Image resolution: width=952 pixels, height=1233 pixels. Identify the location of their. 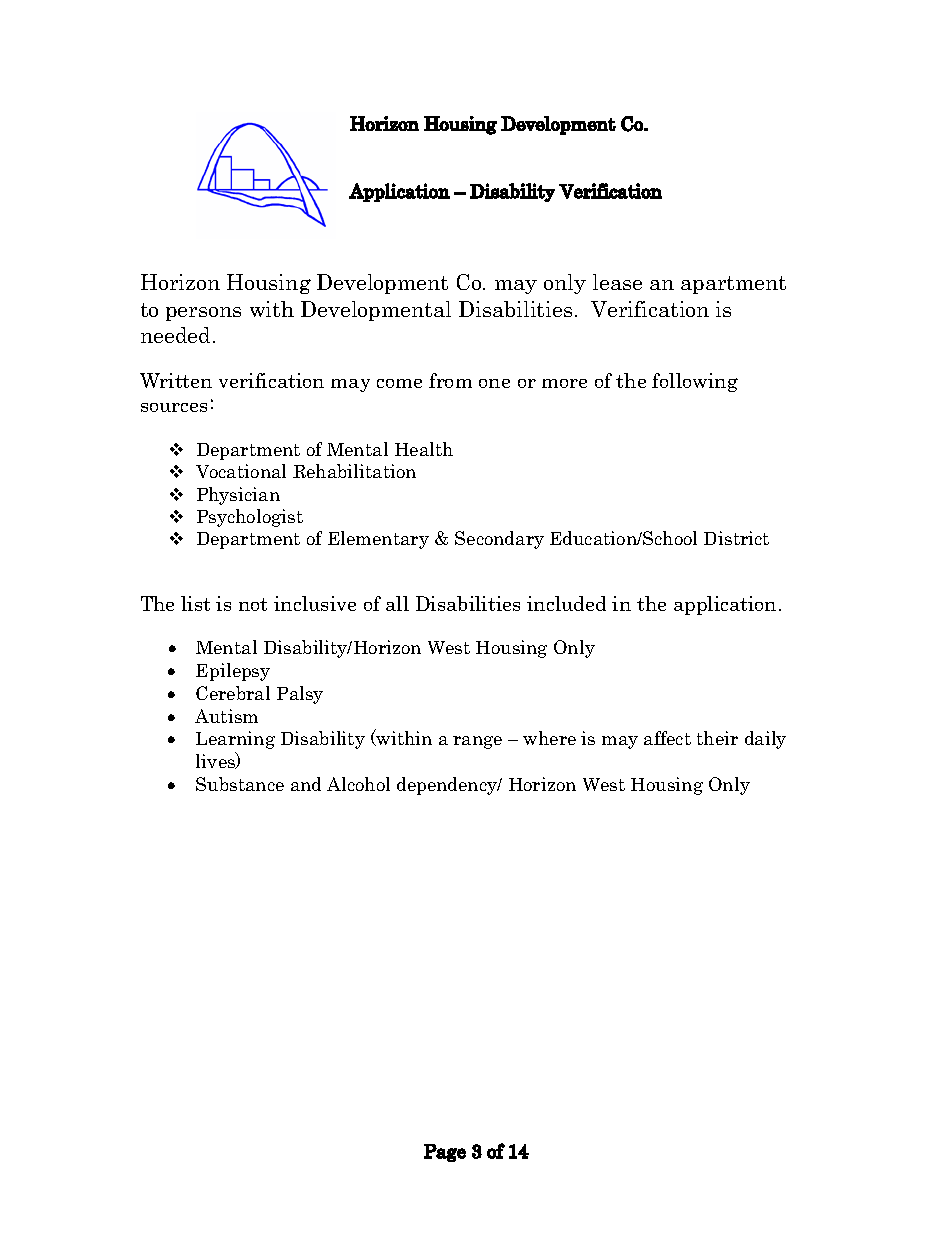
(717, 738).
